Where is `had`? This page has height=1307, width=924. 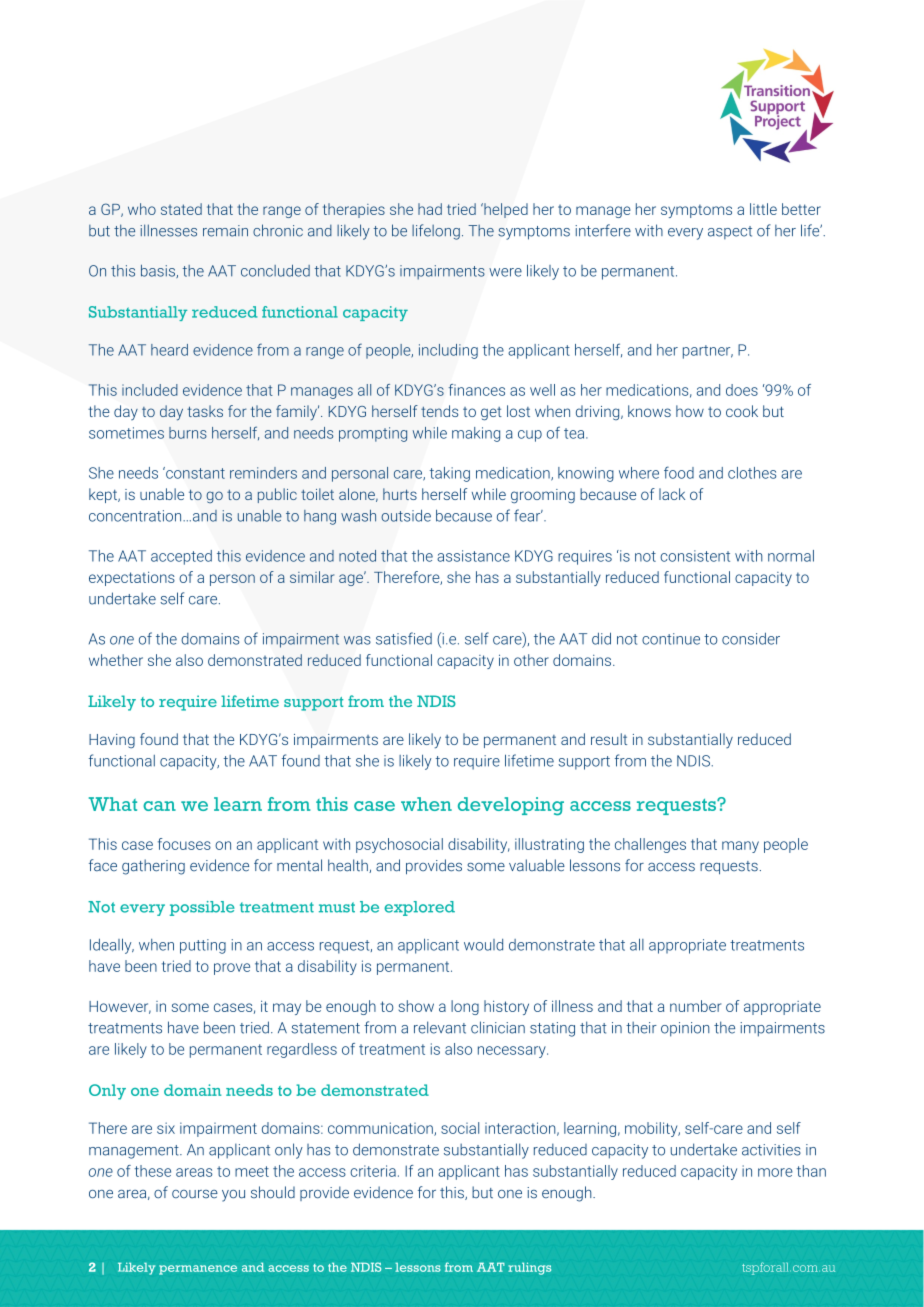
had is located at coordinates (430, 209).
